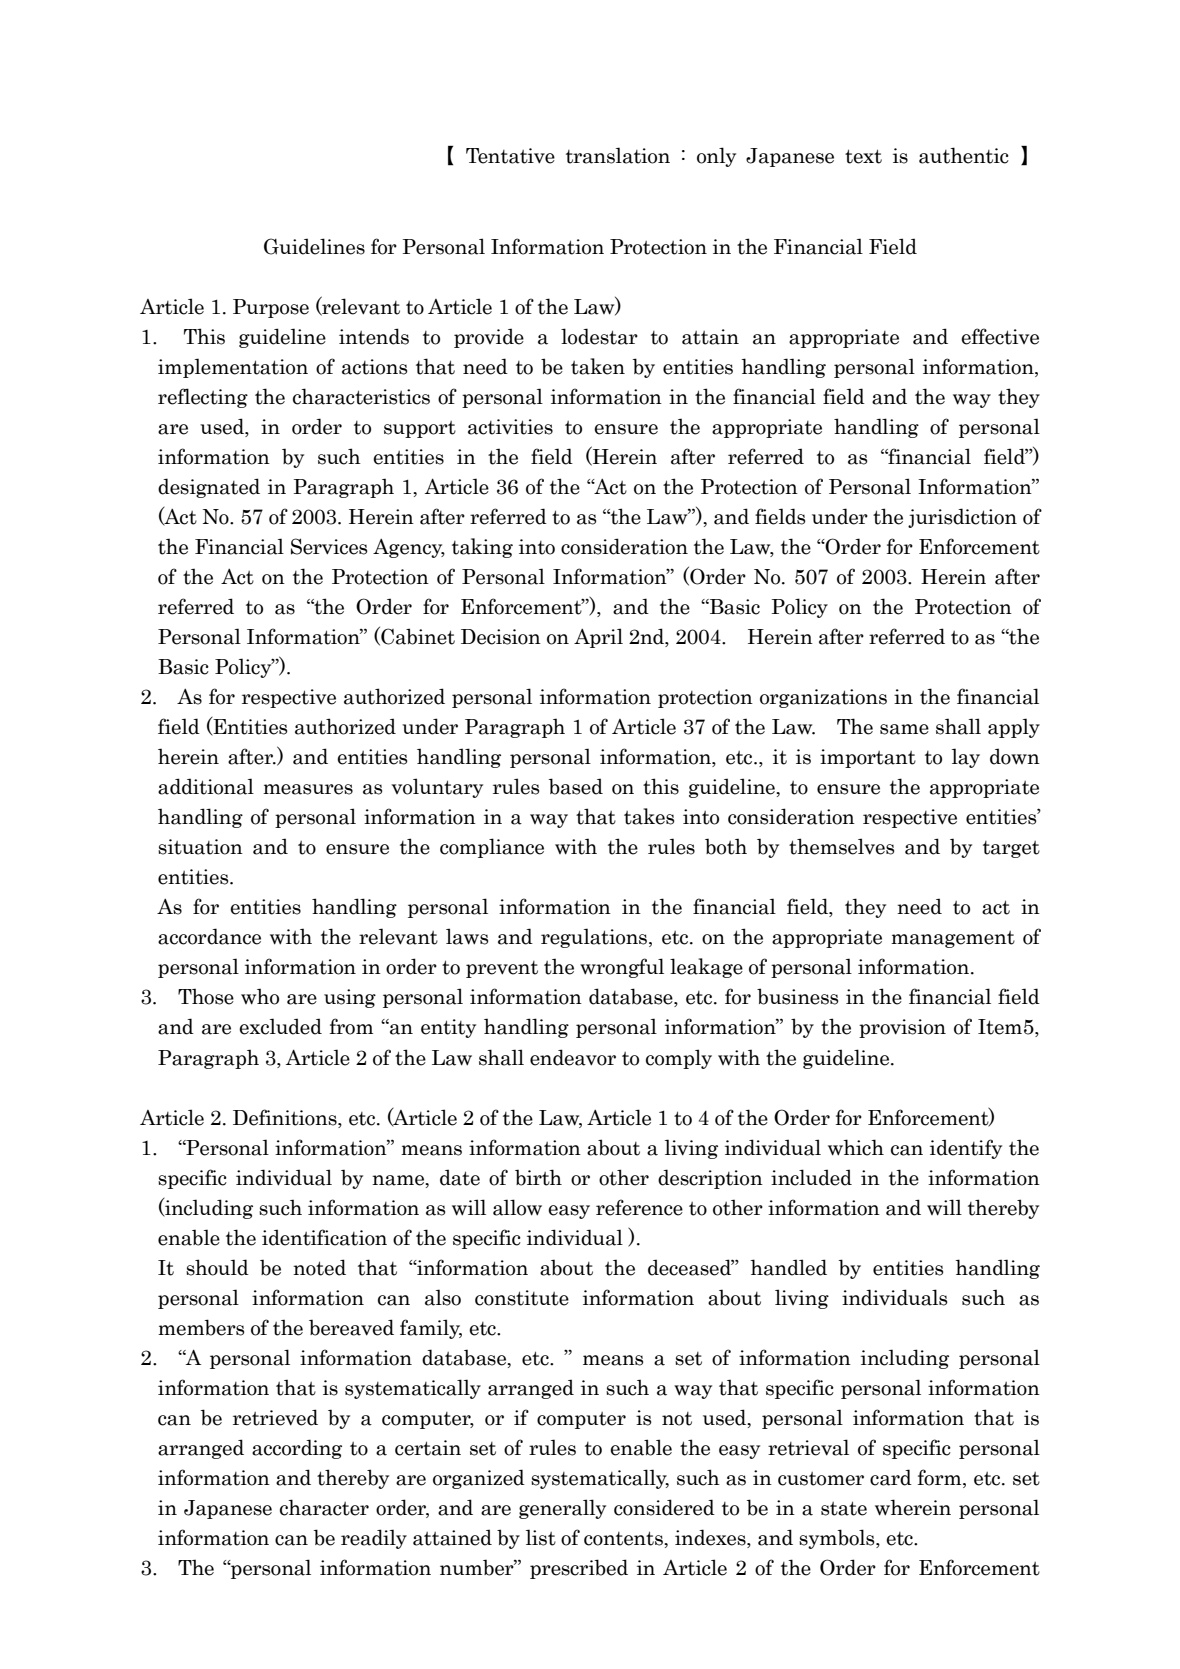 This screenshot has height=1669, width=1180. I want to click on translation, so click(618, 155).
